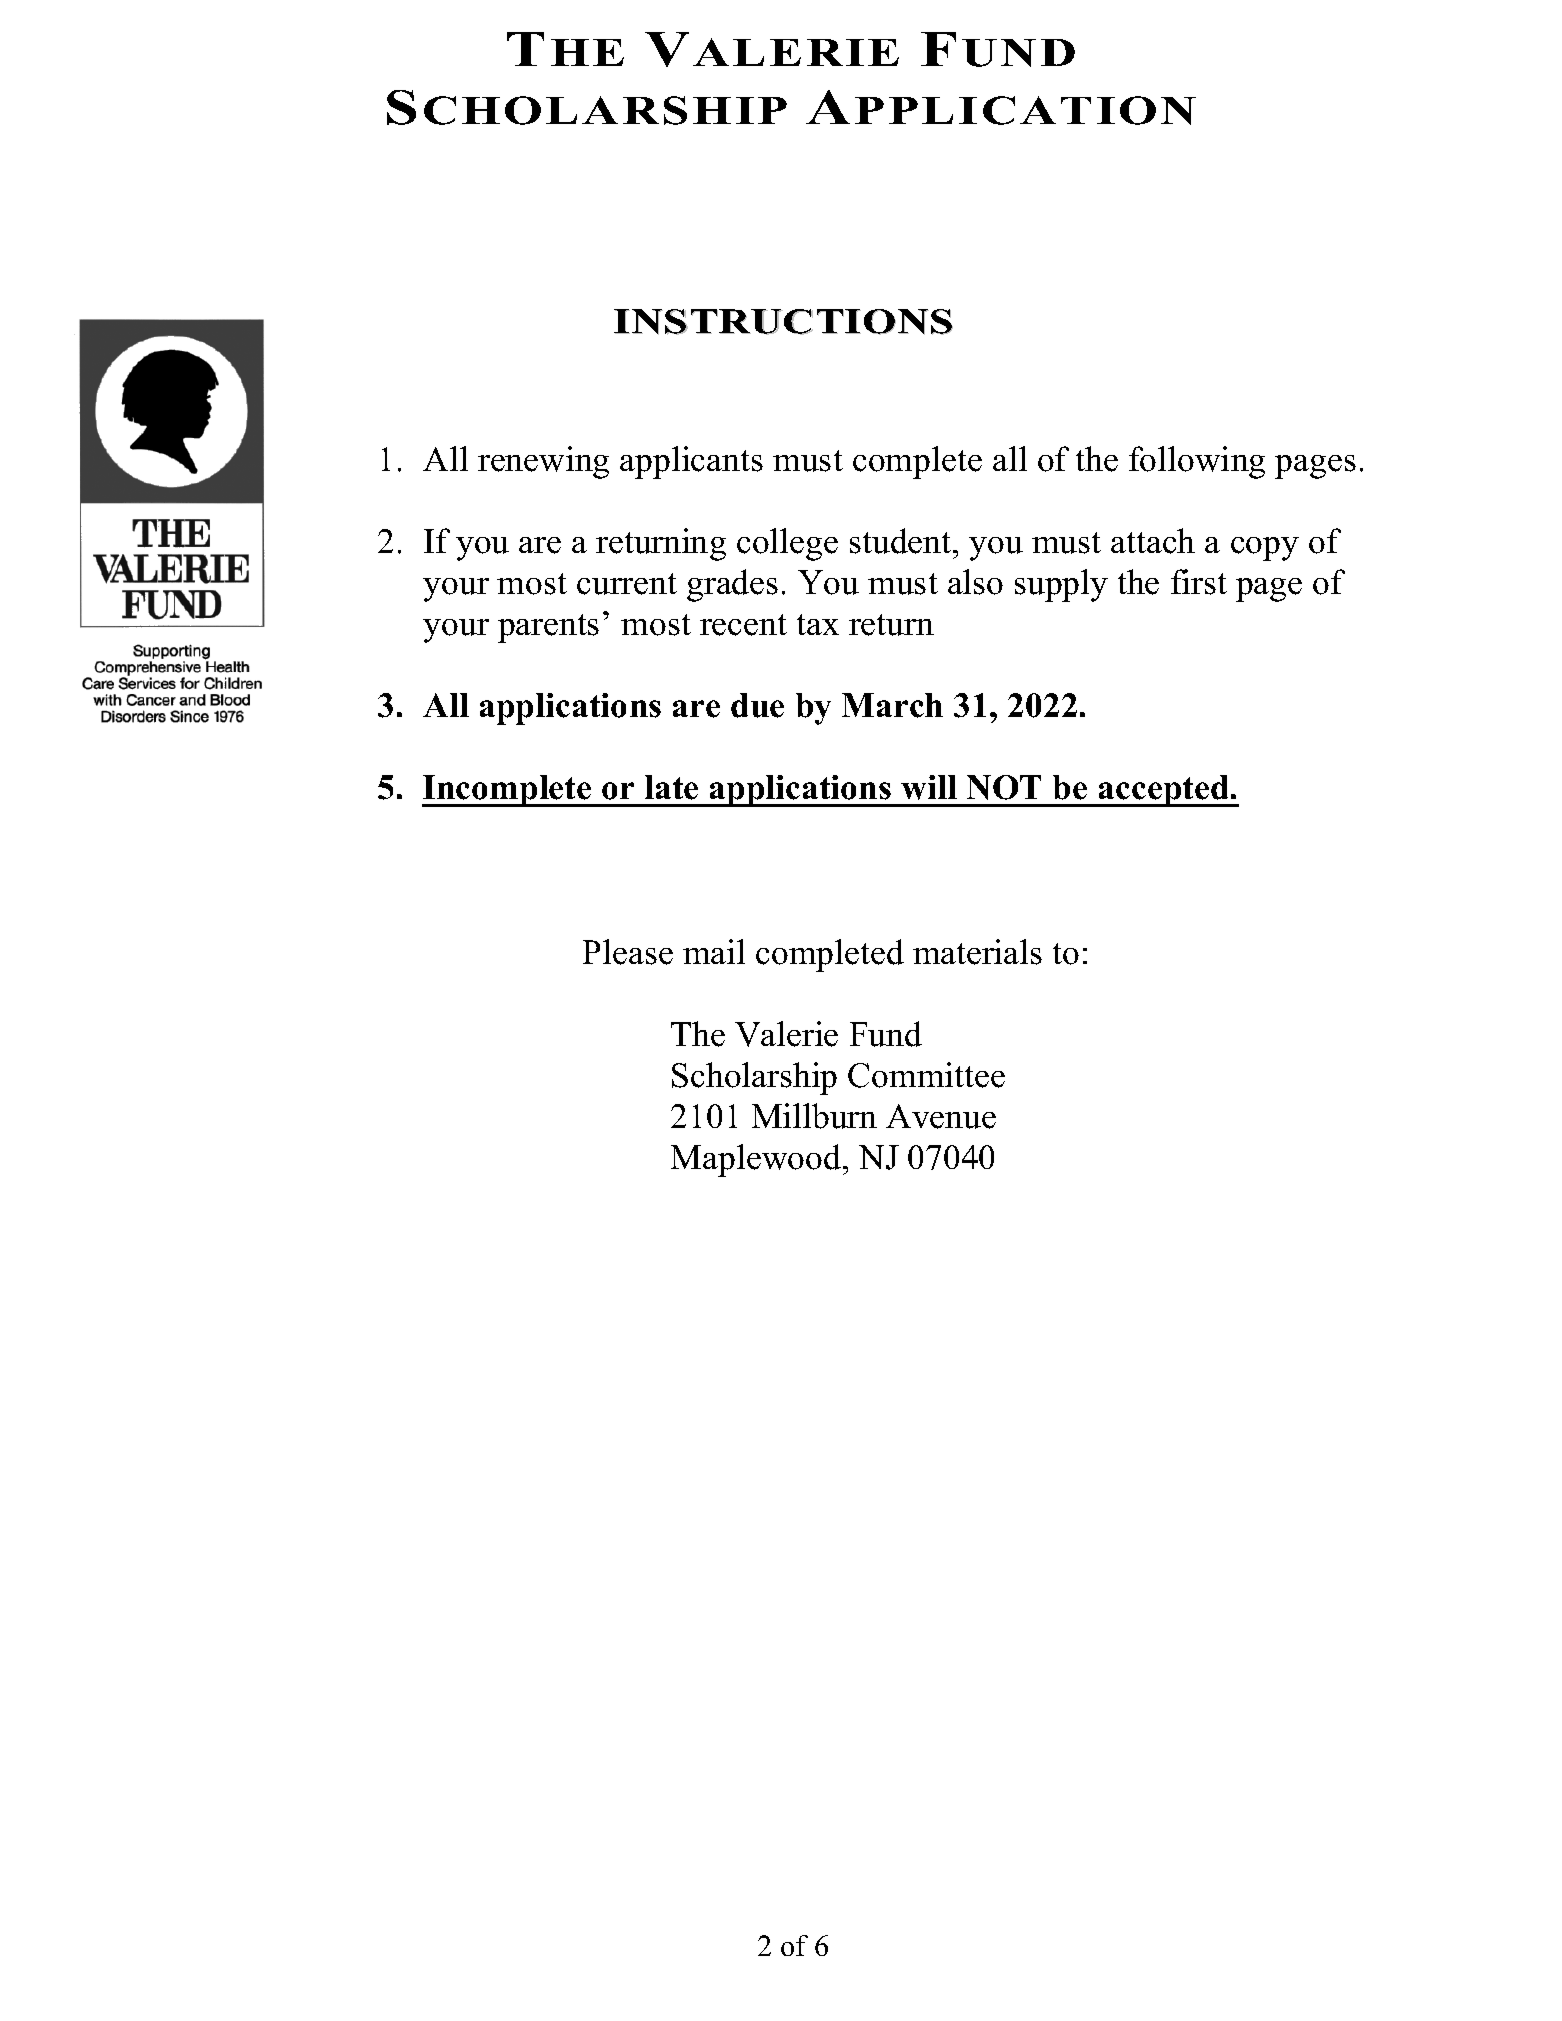 The image size is (1562, 2021). Describe the element at coordinates (671, 787) in the image. I see `late` at that location.
